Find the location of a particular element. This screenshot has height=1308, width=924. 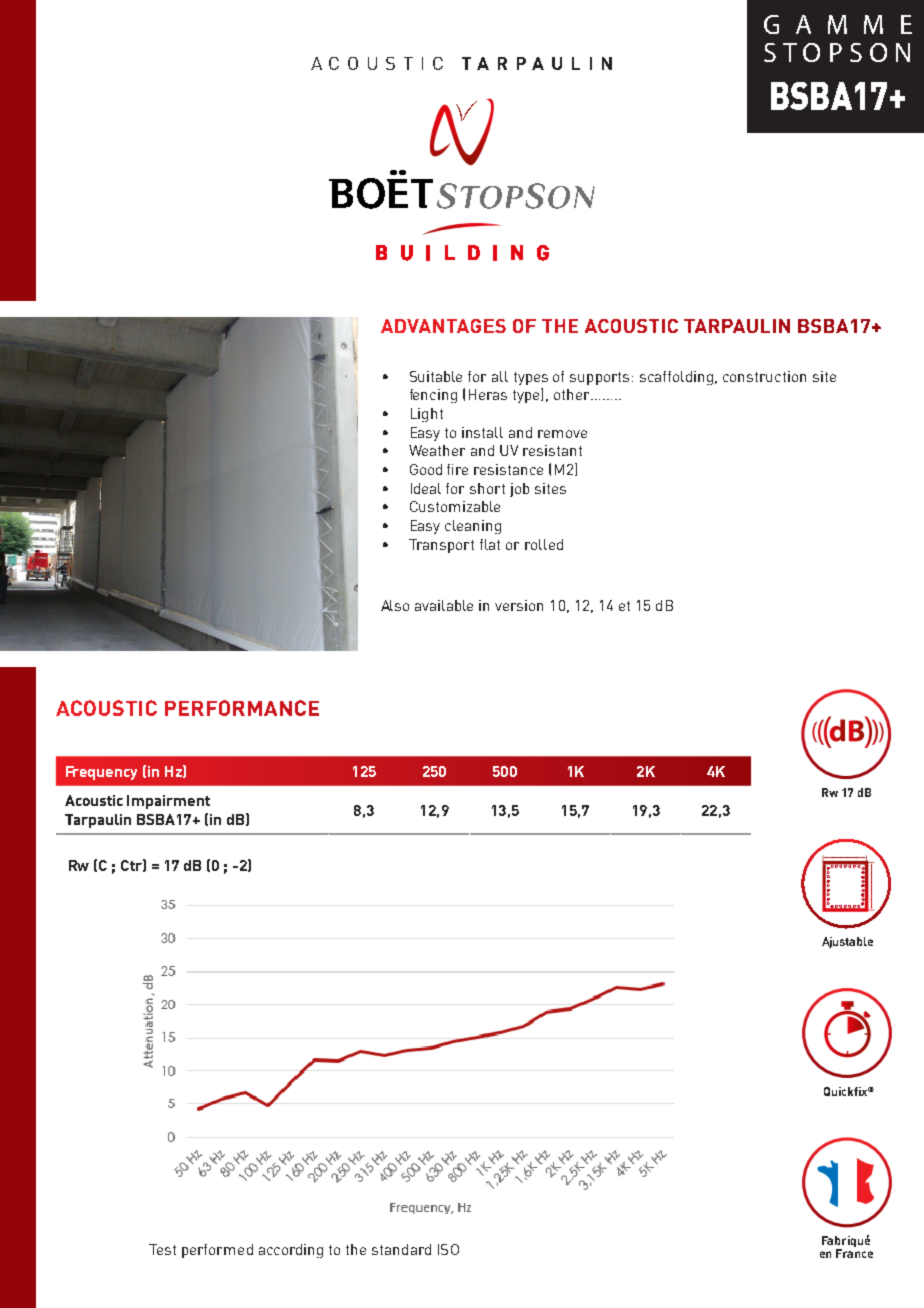

ISO is located at coordinates (448, 1249).
